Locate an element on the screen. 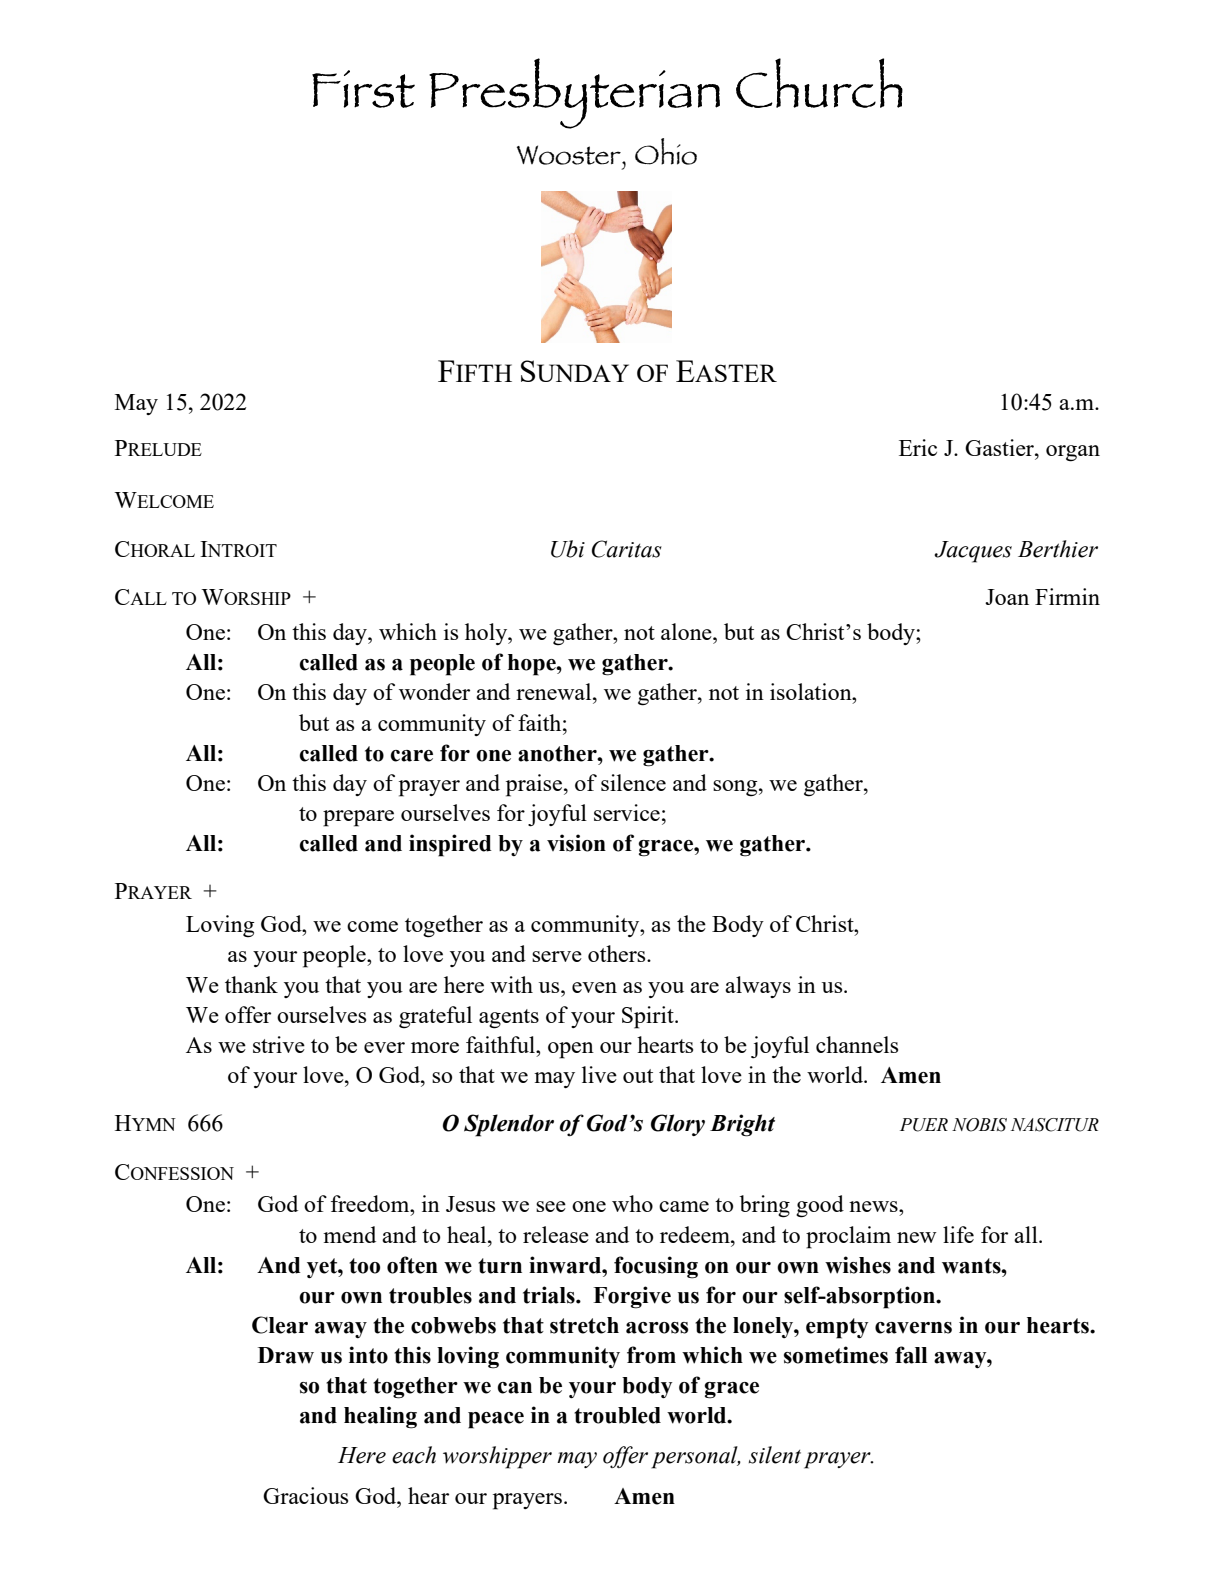 This screenshot has width=1214, height=1571. Joan is located at coordinates (1007, 597).
